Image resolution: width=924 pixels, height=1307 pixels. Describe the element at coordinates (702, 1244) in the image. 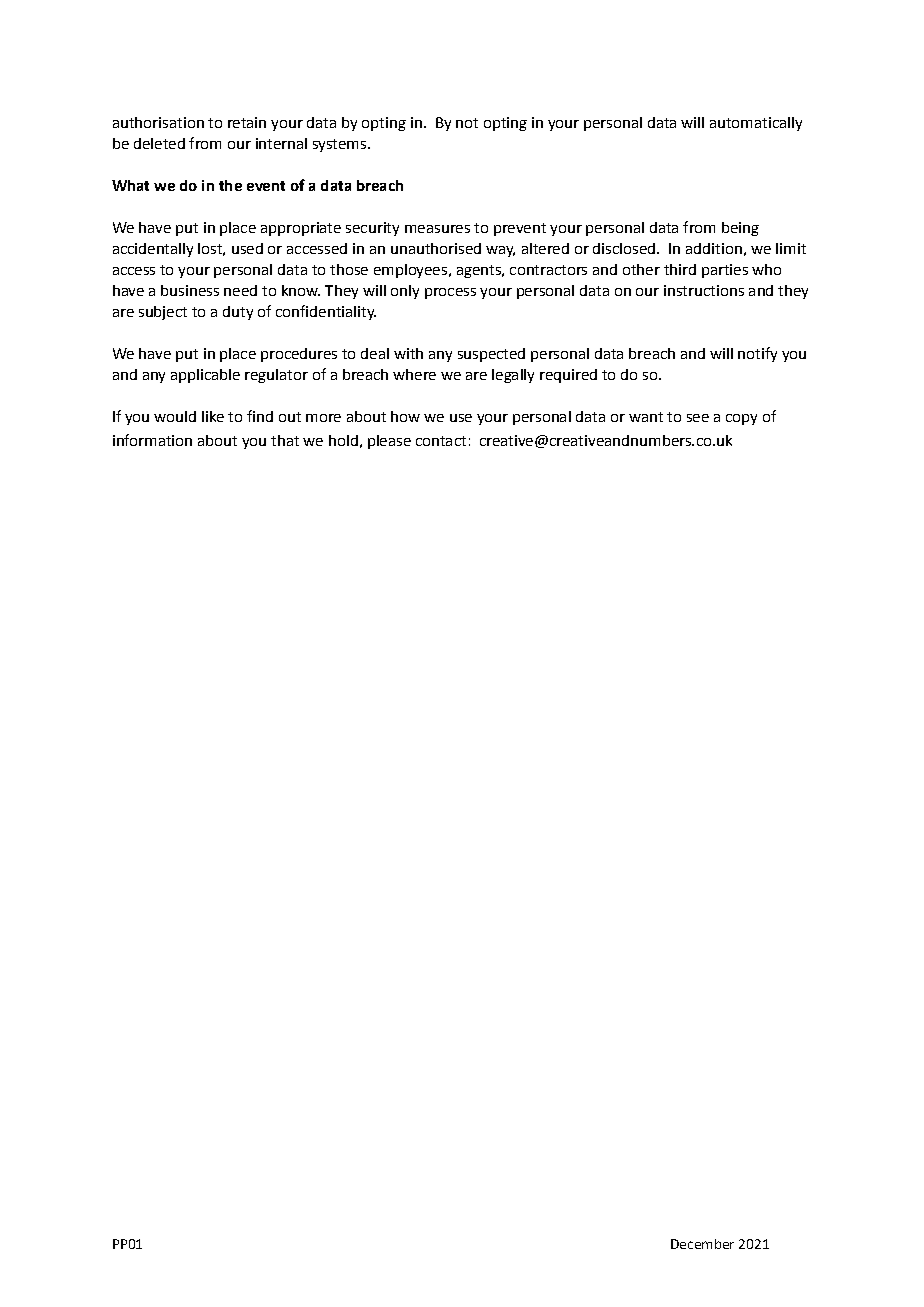

I see `December` at that location.
